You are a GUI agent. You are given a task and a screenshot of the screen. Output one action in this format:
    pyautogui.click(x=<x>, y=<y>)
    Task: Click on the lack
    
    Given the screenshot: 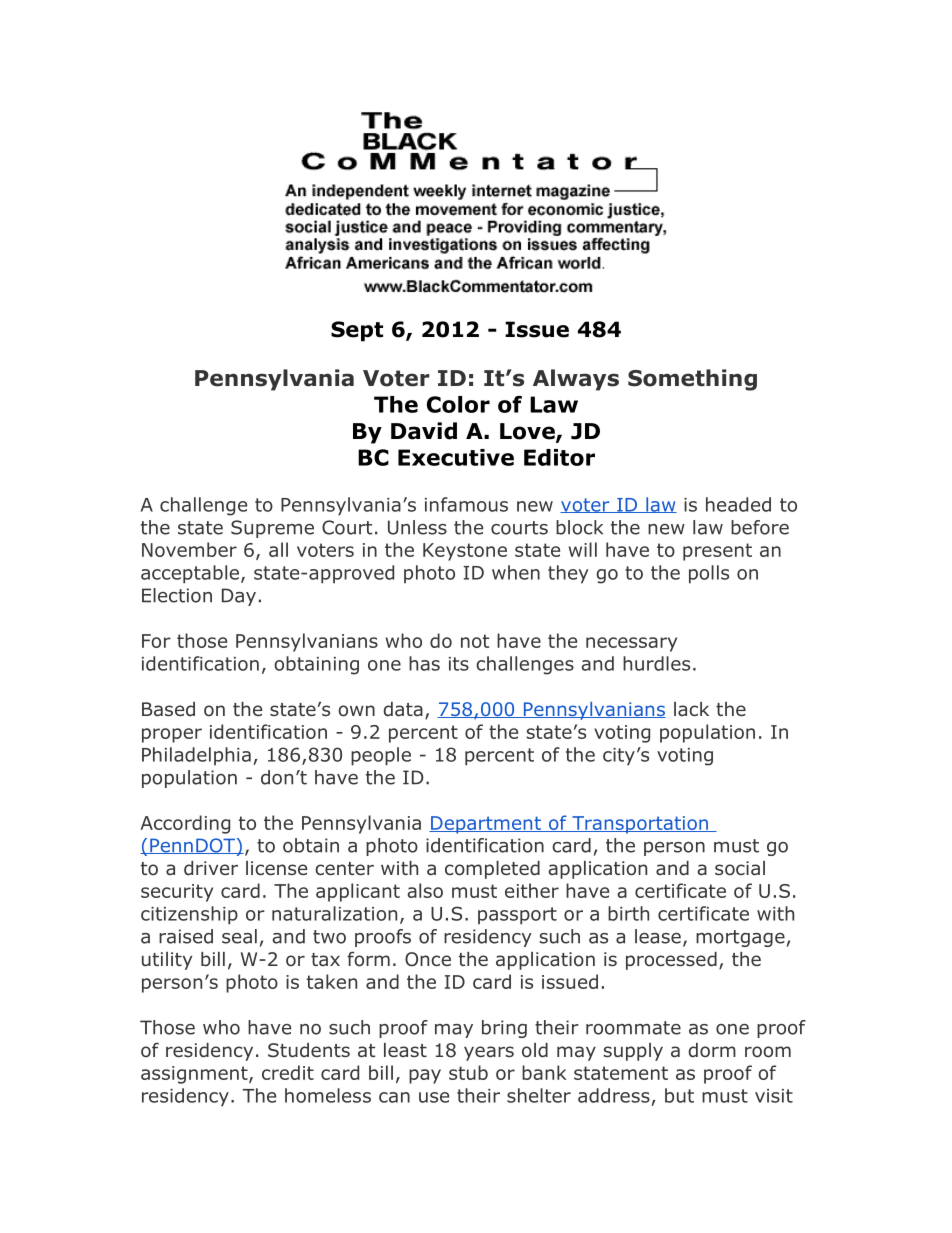 What is the action you would take?
    pyautogui.click(x=691, y=709)
